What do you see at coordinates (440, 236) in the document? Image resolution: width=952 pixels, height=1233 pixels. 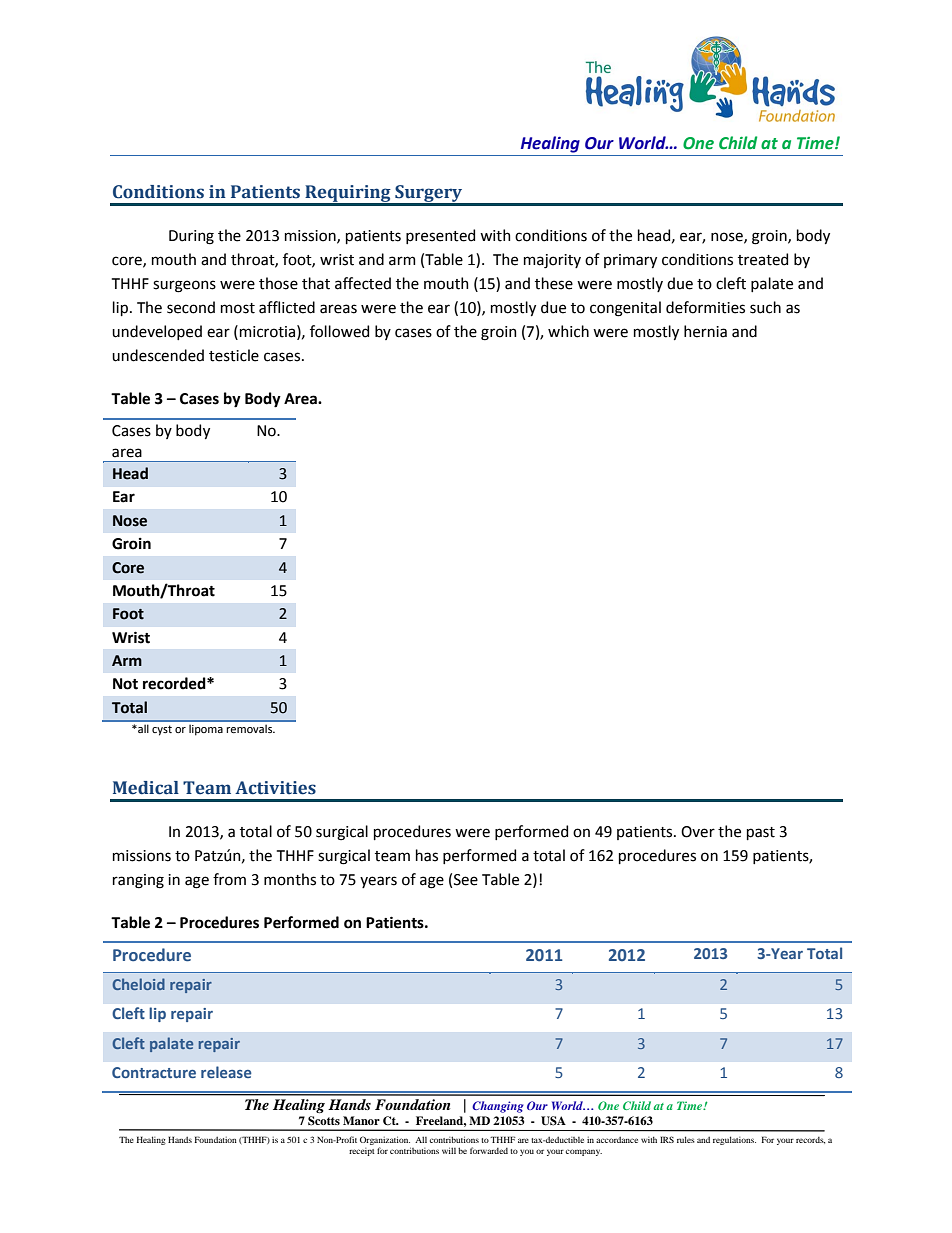 I see `presented` at bounding box center [440, 236].
